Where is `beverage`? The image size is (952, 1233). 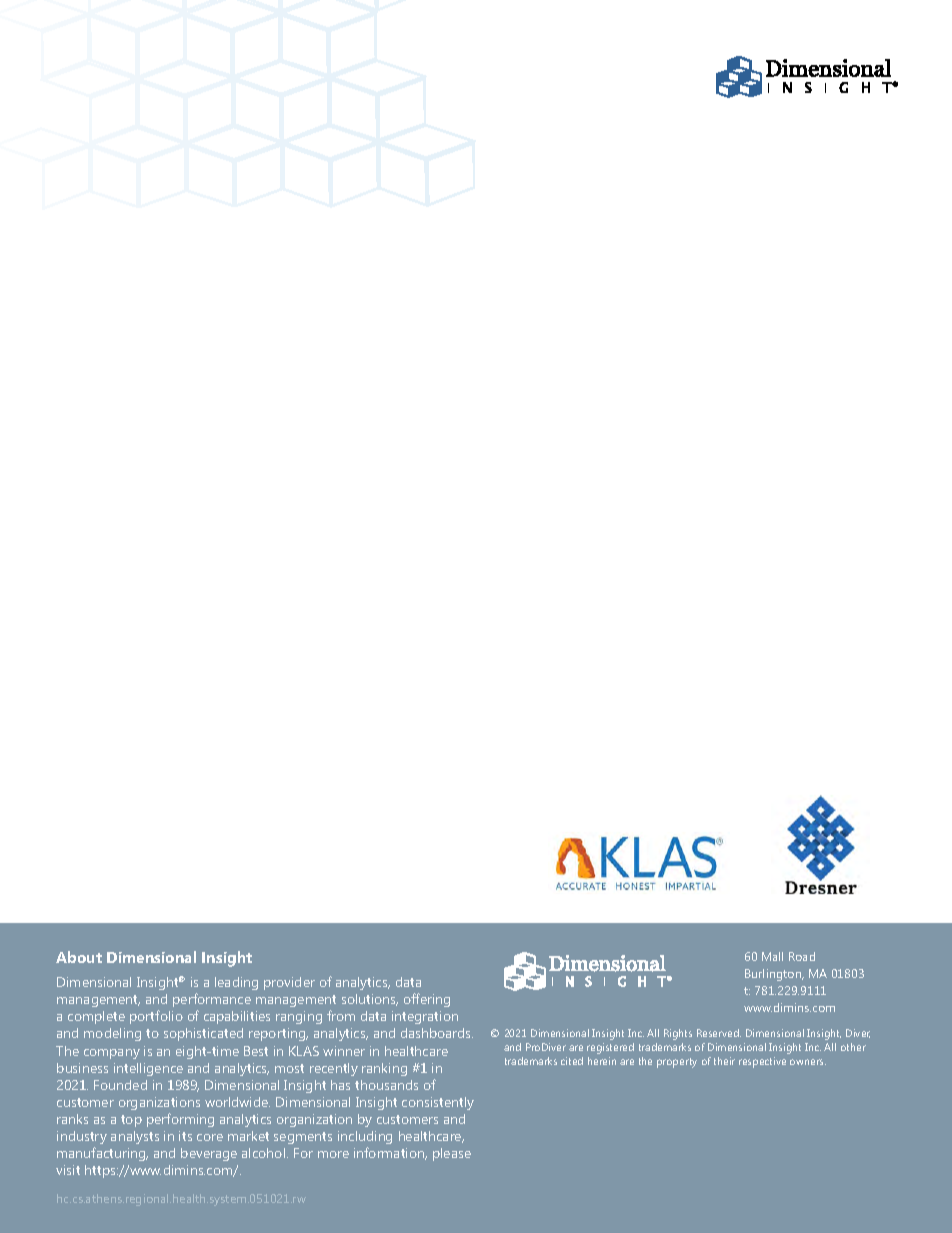 beverage is located at coordinates (209, 1154).
